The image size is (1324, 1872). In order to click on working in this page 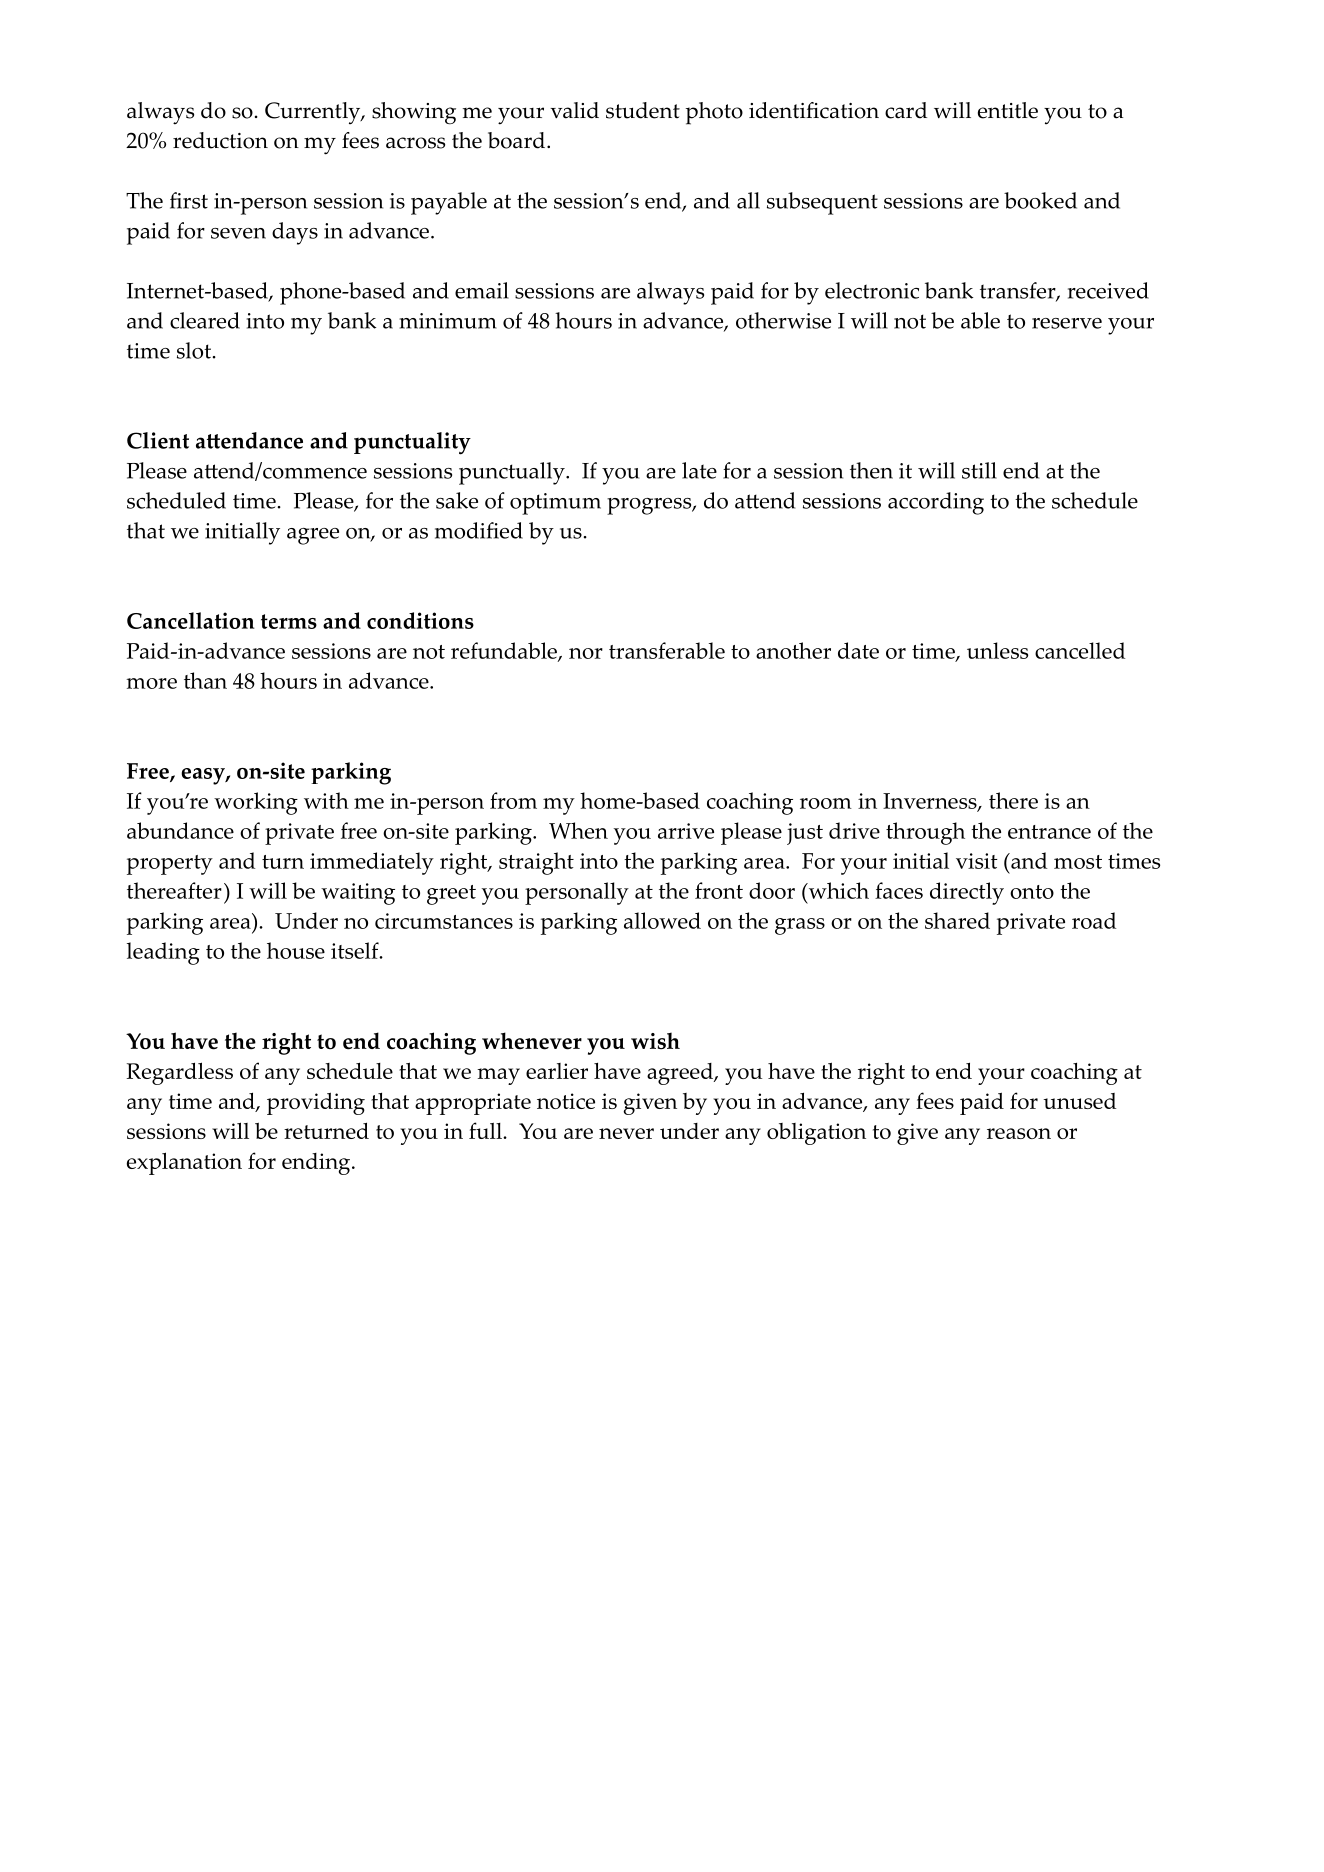, I will do `click(256, 803)`.
